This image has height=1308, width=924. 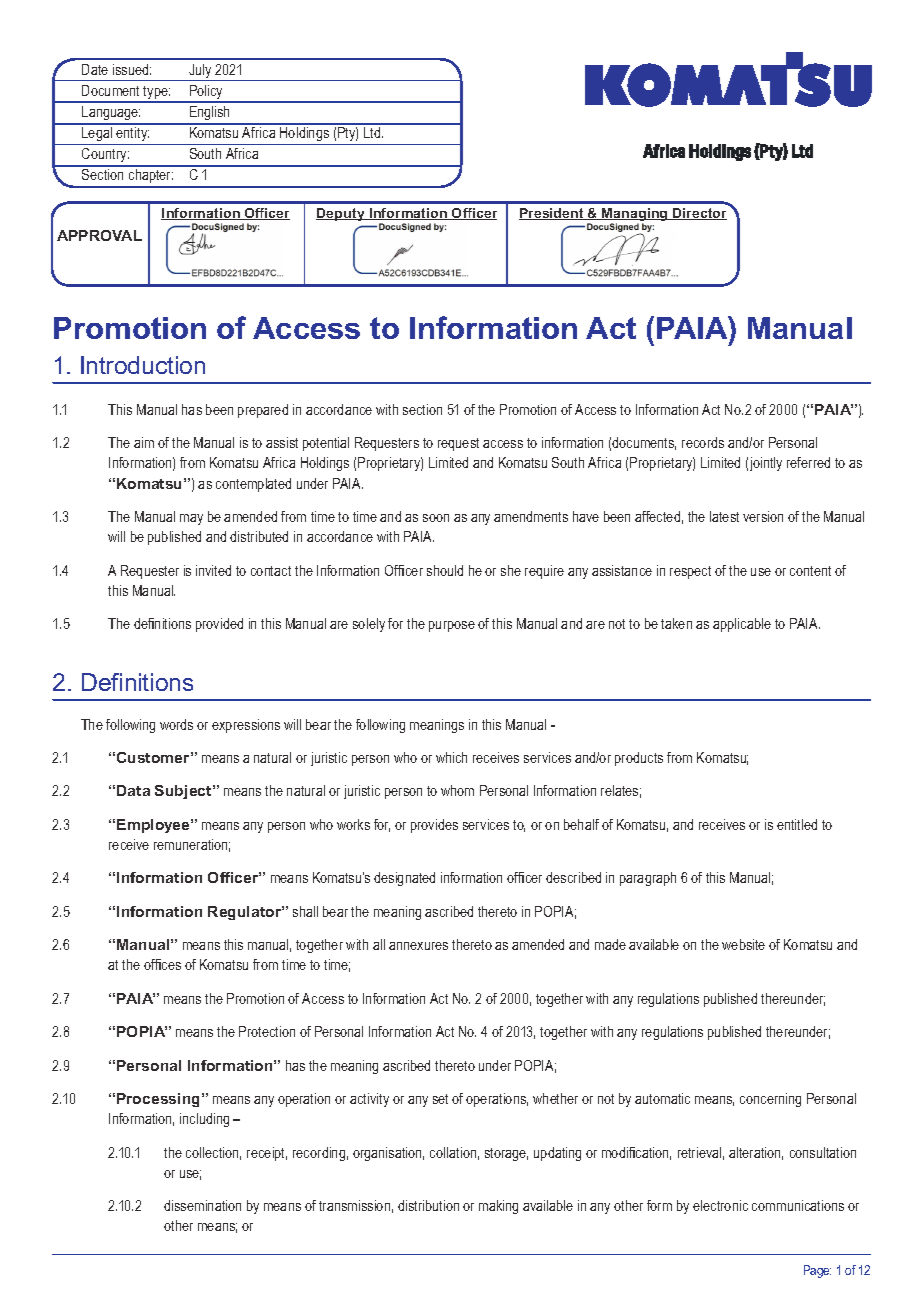 I want to click on distribution, so click(x=428, y=1205).
